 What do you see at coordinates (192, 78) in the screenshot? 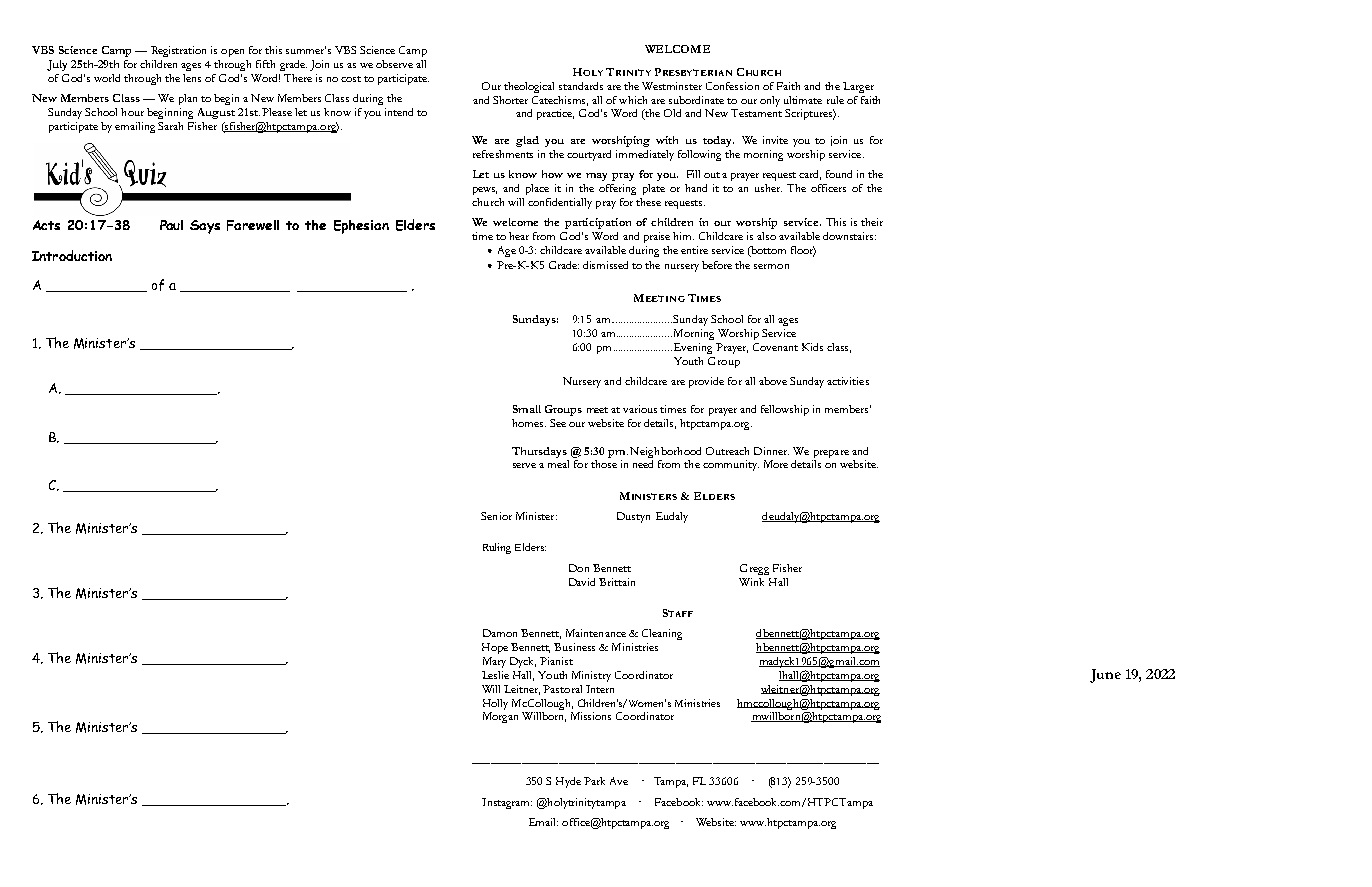
I see `lens` at bounding box center [192, 78].
